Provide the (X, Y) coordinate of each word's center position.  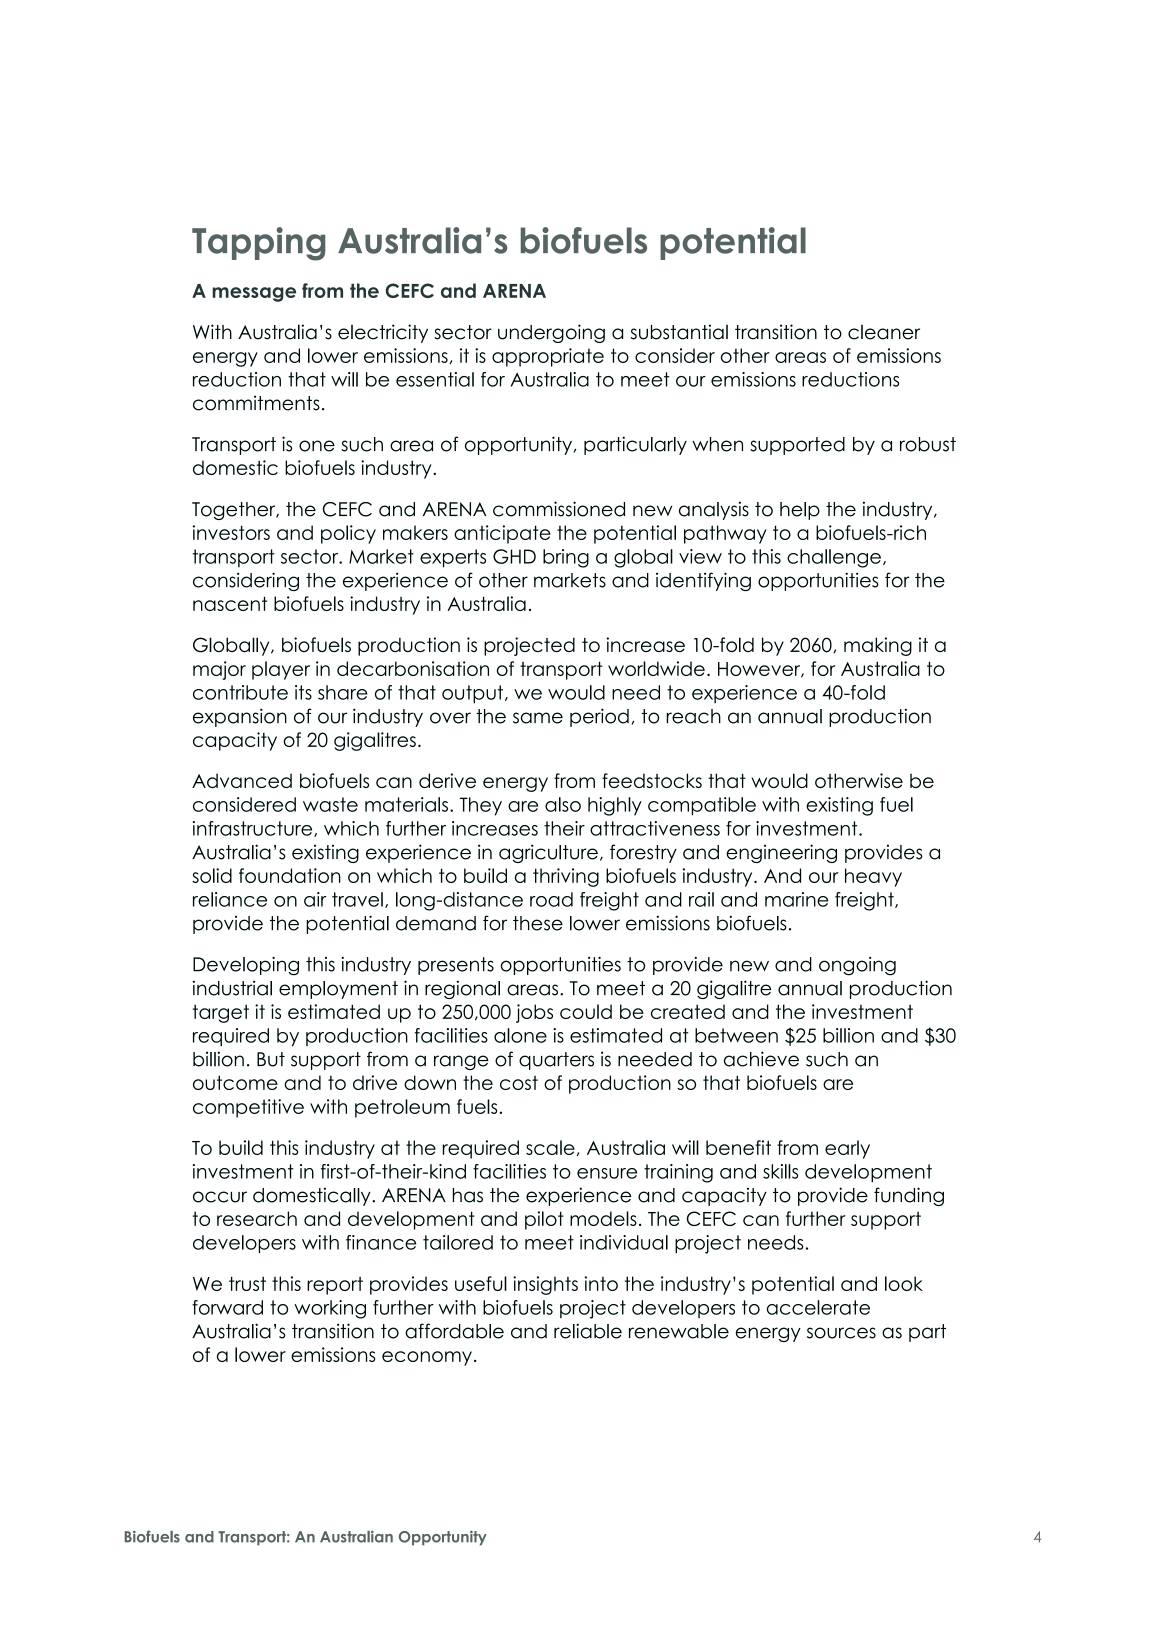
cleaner (884, 332)
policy (348, 534)
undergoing (551, 333)
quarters (556, 1061)
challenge (834, 558)
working (330, 1309)
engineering (781, 853)
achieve (761, 1059)
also (563, 804)
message (254, 294)
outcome (235, 1082)
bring (566, 558)
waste (330, 804)
